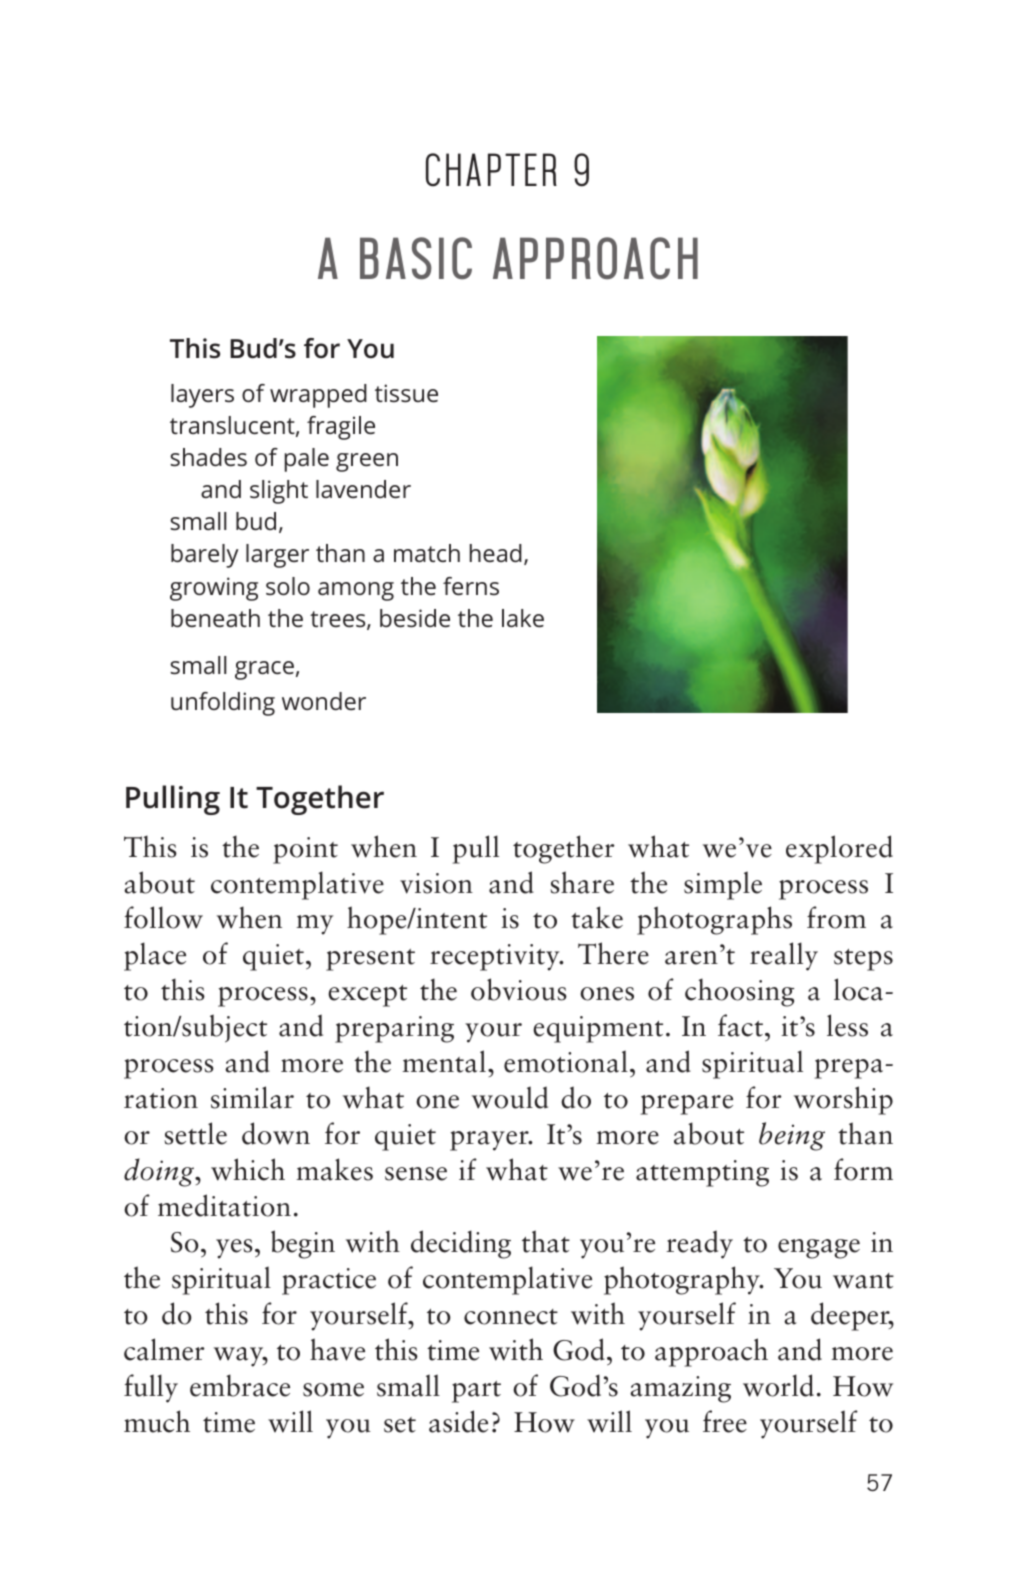 Image resolution: width=1016 pixels, height=1570 pixels. Describe the element at coordinates (739, 992) in the screenshot. I see `choosing` at that location.
